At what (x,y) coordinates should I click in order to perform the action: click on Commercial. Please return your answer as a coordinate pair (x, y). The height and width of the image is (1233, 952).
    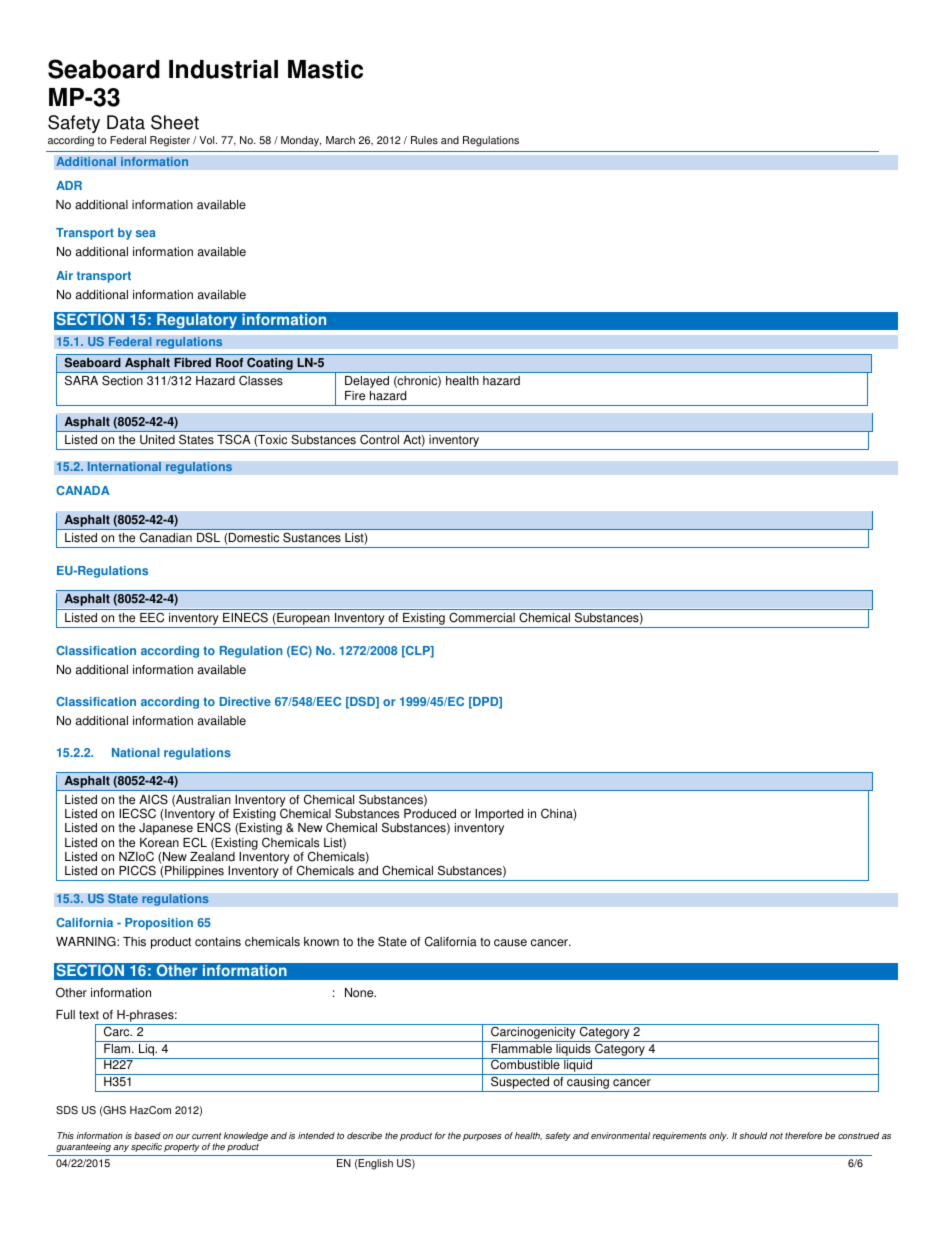
    Looking at the image, I should click on (482, 617).
